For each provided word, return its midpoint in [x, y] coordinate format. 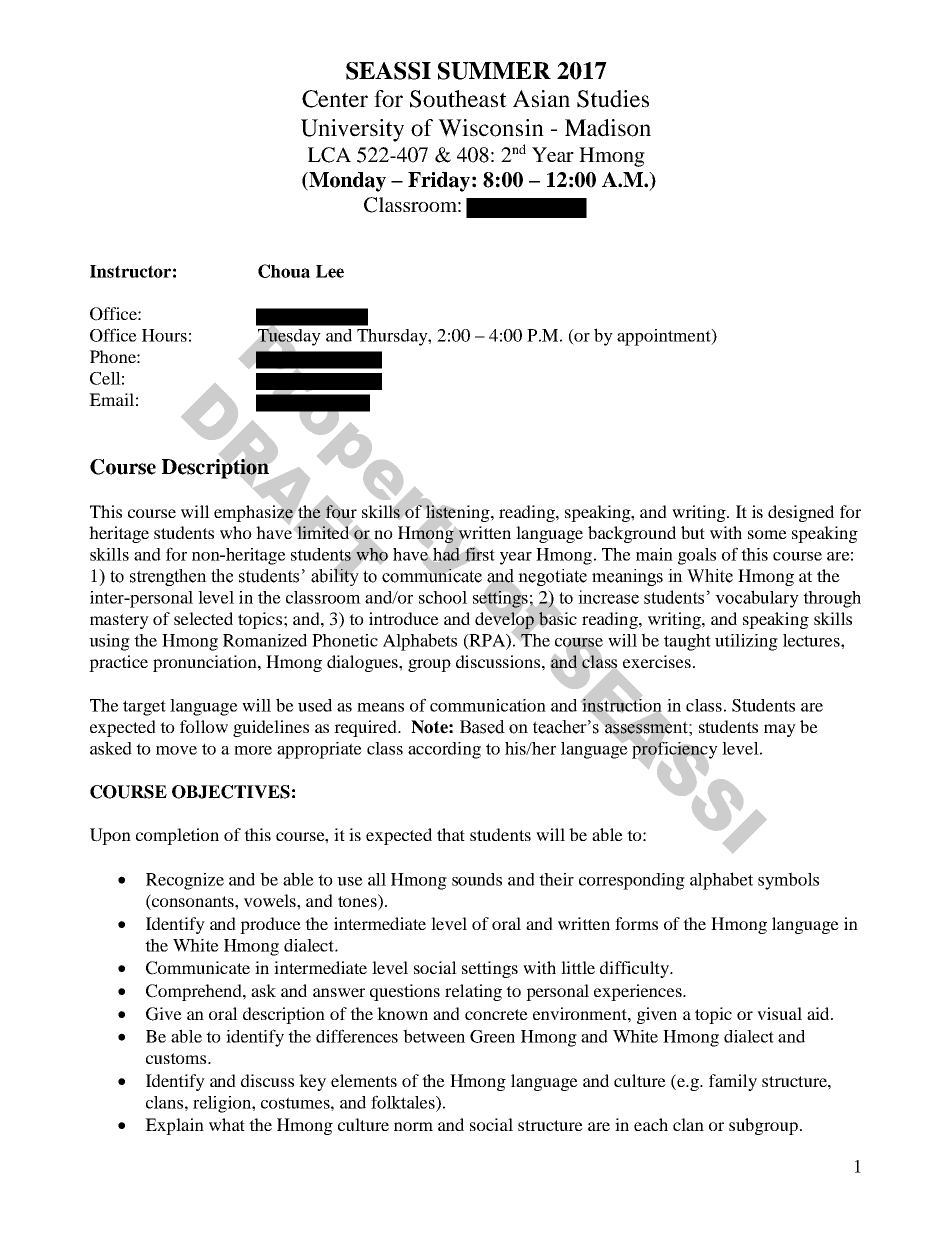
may [780, 730]
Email [111, 399]
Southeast [458, 99]
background [632, 534]
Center [335, 99]
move [176, 750]
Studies [613, 99]
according [444, 750]
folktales [404, 1102]
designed [801, 513]
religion [223, 1104]
